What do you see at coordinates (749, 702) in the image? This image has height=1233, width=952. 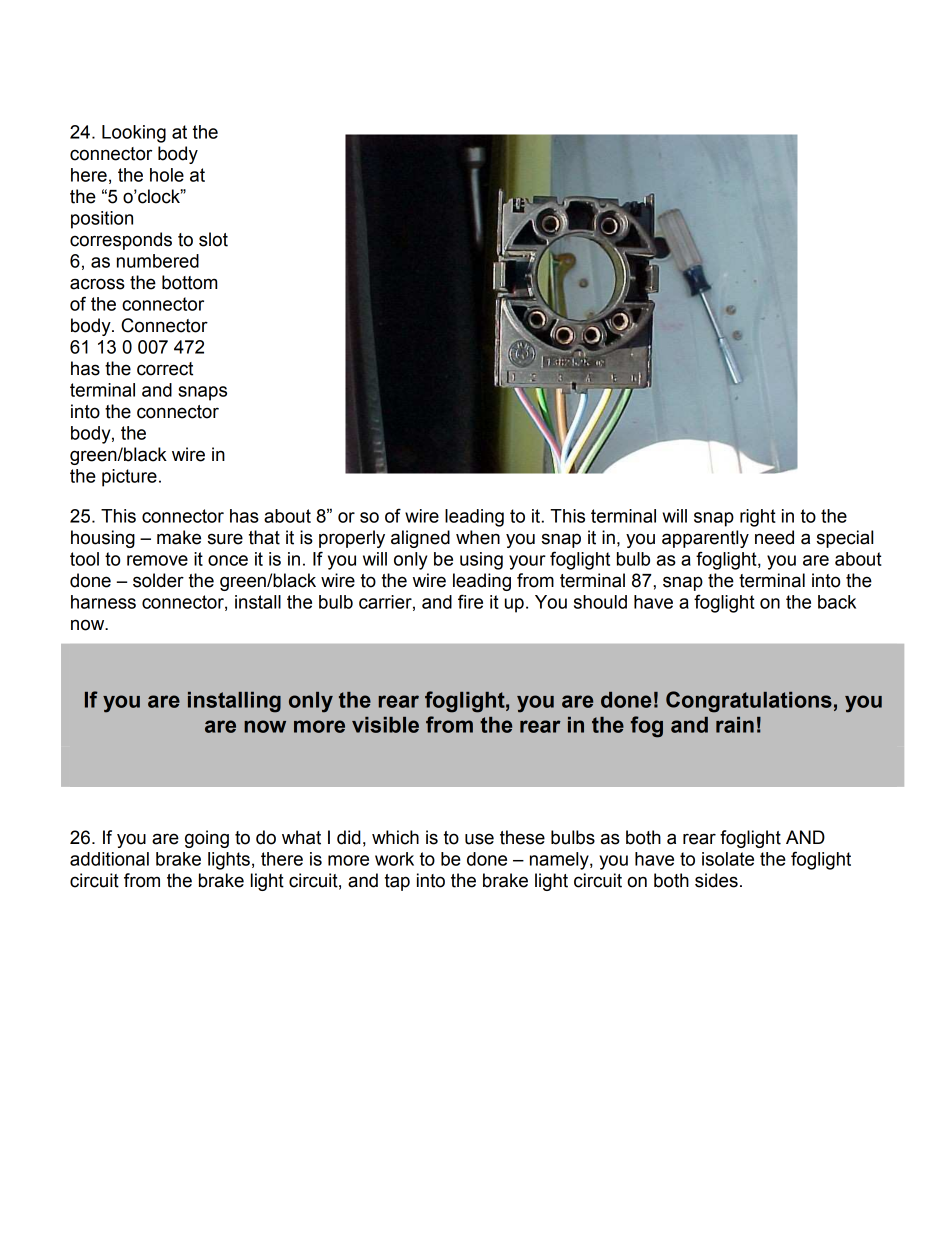 I see `Congratulations` at bounding box center [749, 702].
